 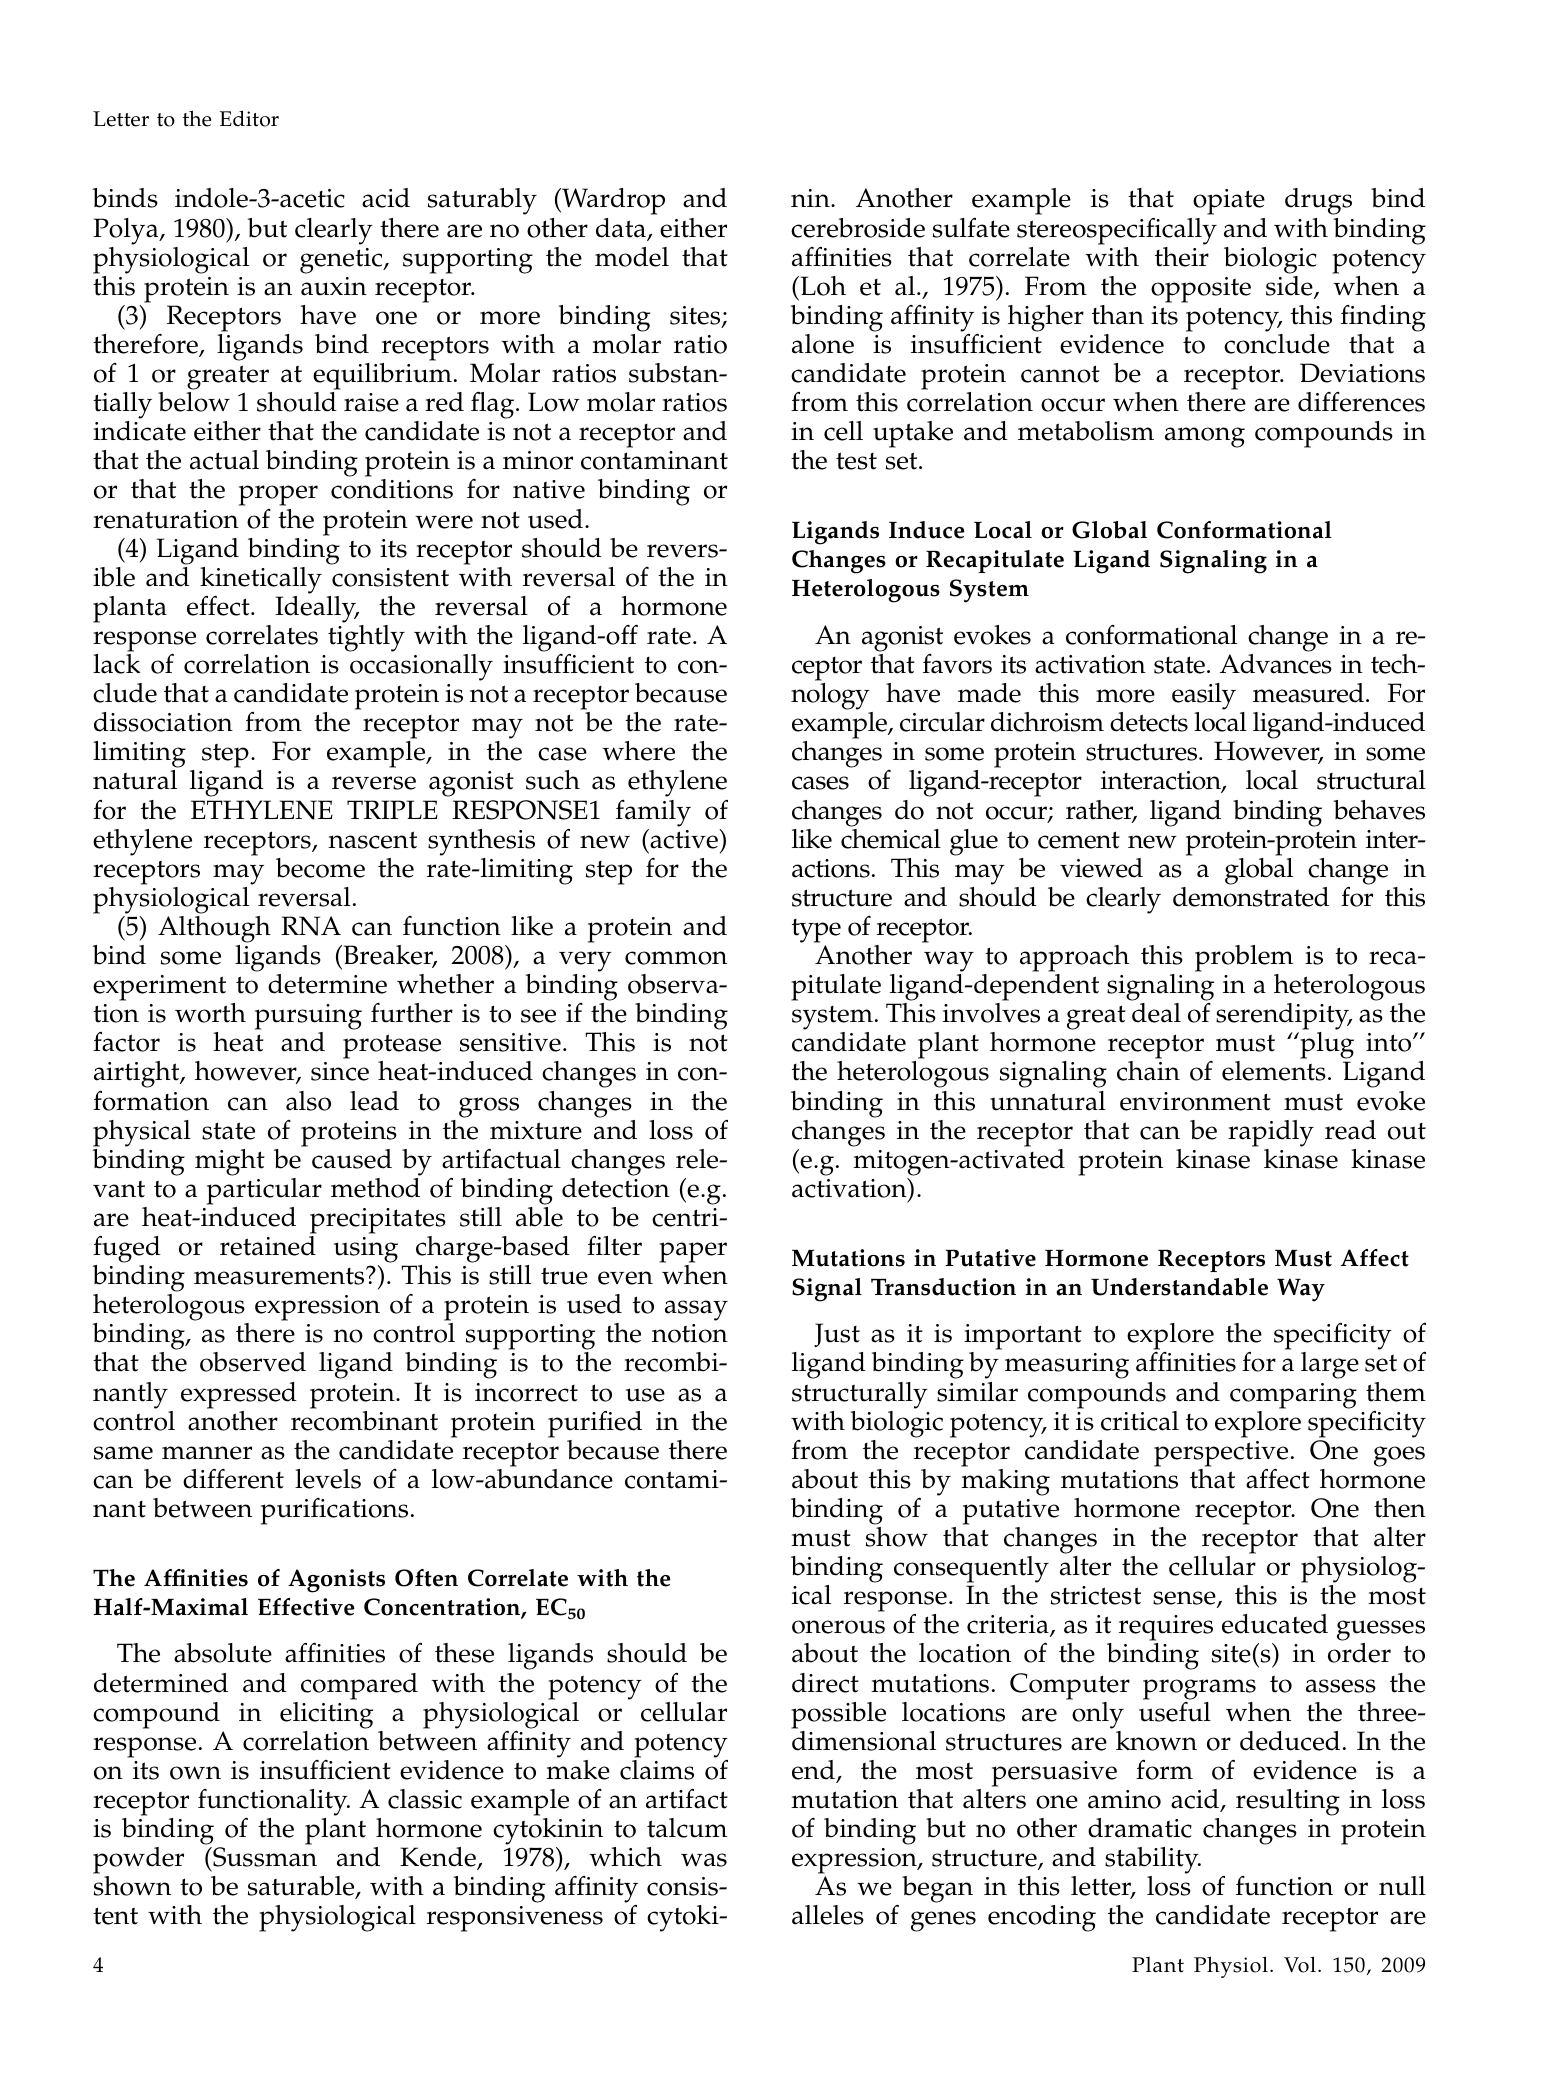 What do you see at coordinates (838, 1627) in the page?
I see `onerous` at bounding box center [838, 1627].
